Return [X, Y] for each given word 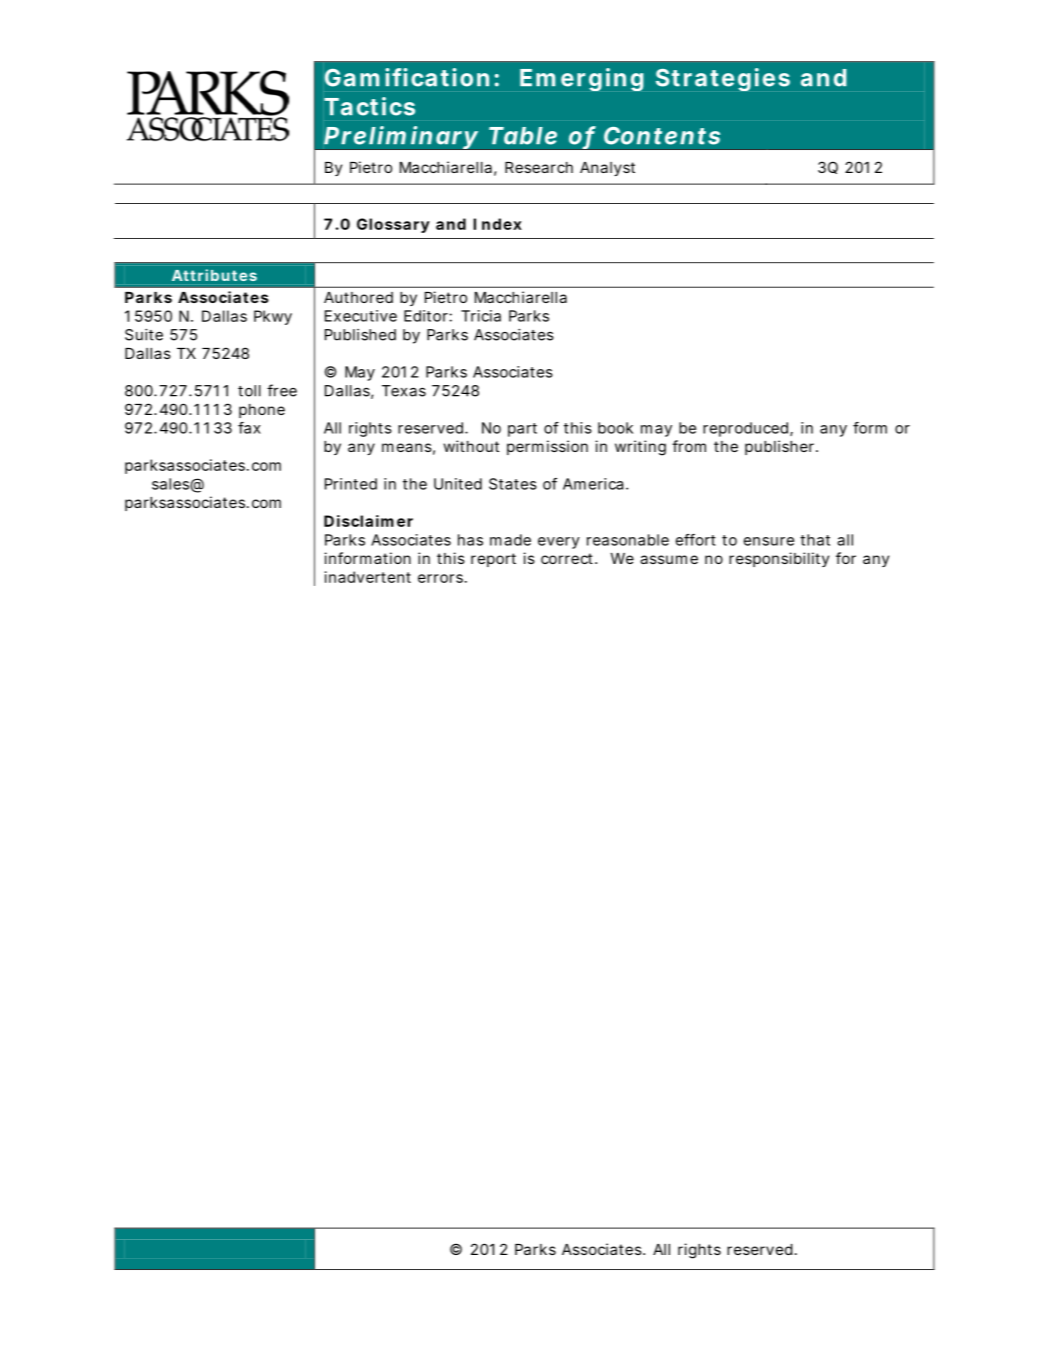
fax [249, 428]
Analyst [607, 169]
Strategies [723, 79]
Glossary [393, 225]
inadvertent [368, 577]
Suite [144, 335]
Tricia [481, 316]
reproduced [747, 429]
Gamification [407, 77]
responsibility [779, 559]
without [471, 446]
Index [497, 224]
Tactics [369, 106]
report [493, 560]
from [689, 446]
